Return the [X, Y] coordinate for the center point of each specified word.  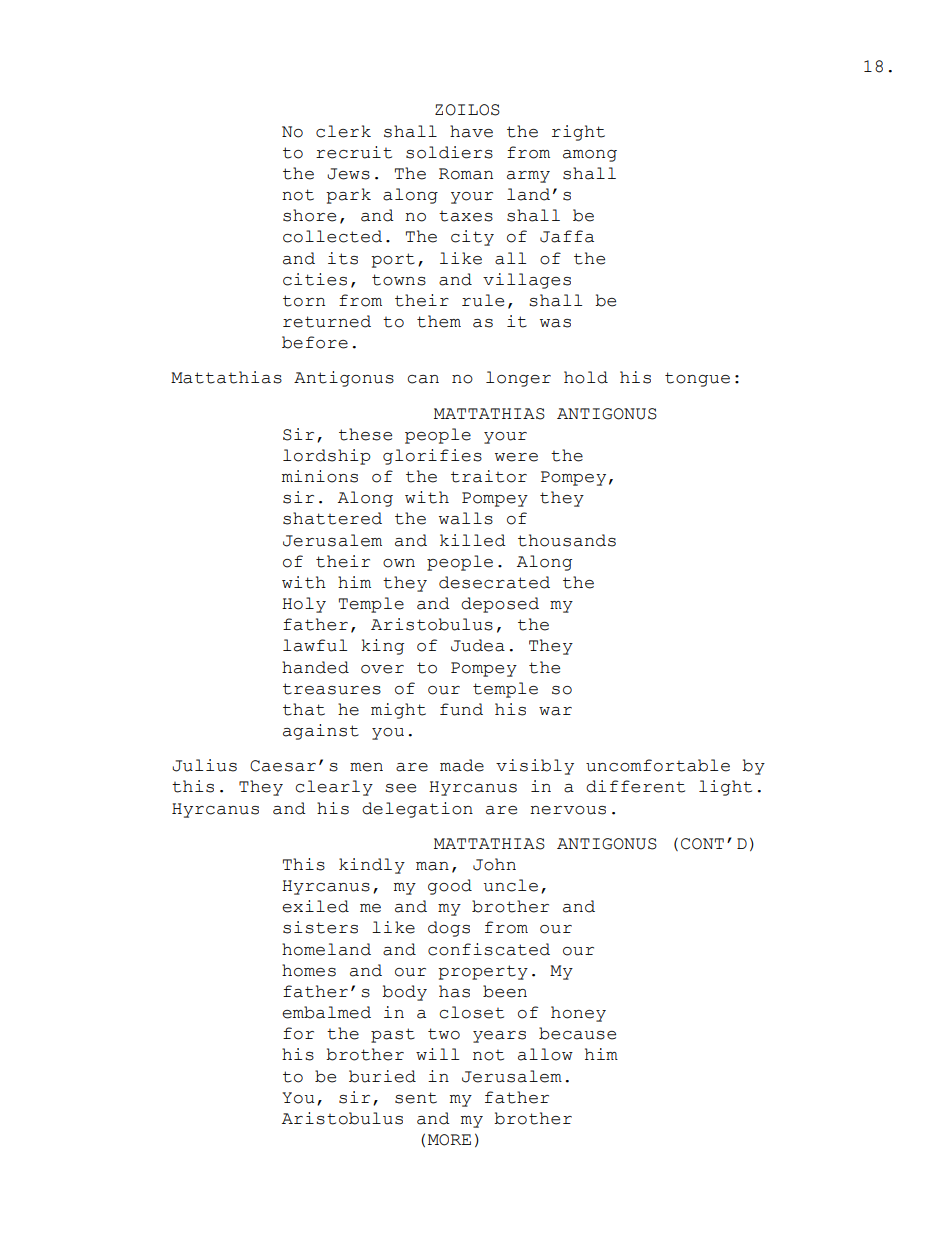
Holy [304, 605]
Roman [466, 174]
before [315, 342]
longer [518, 379]
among [590, 156]
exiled [315, 906]
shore [309, 215]
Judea [478, 645]
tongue [697, 379]
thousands [567, 540]
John [494, 864]
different [635, 786]
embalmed [326, 1012]
